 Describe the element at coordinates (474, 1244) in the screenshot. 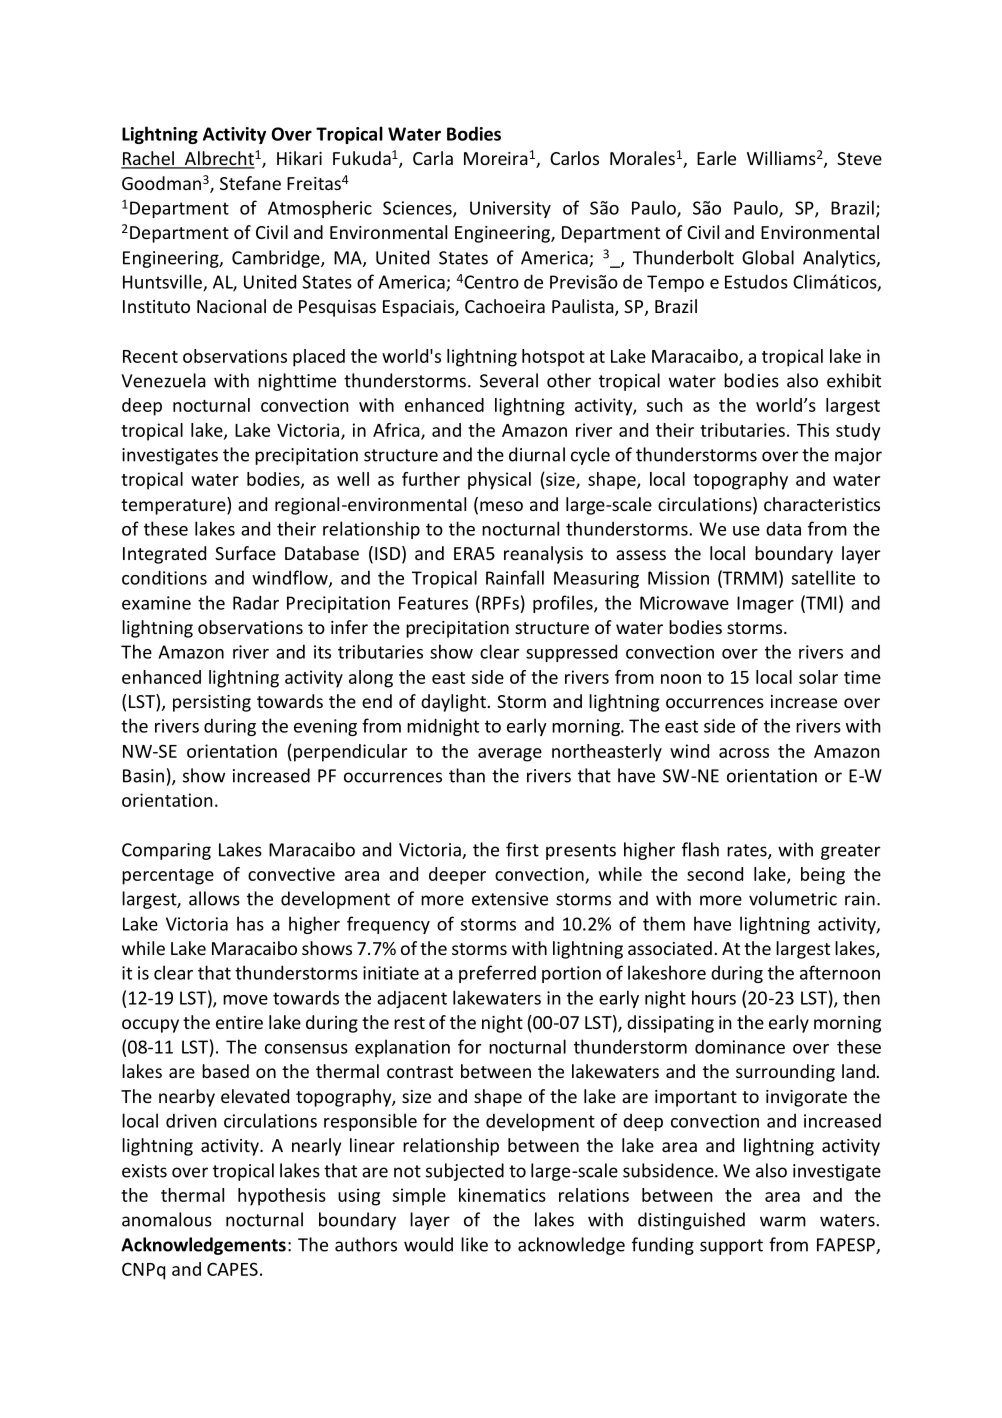

I see `like` at that location.
